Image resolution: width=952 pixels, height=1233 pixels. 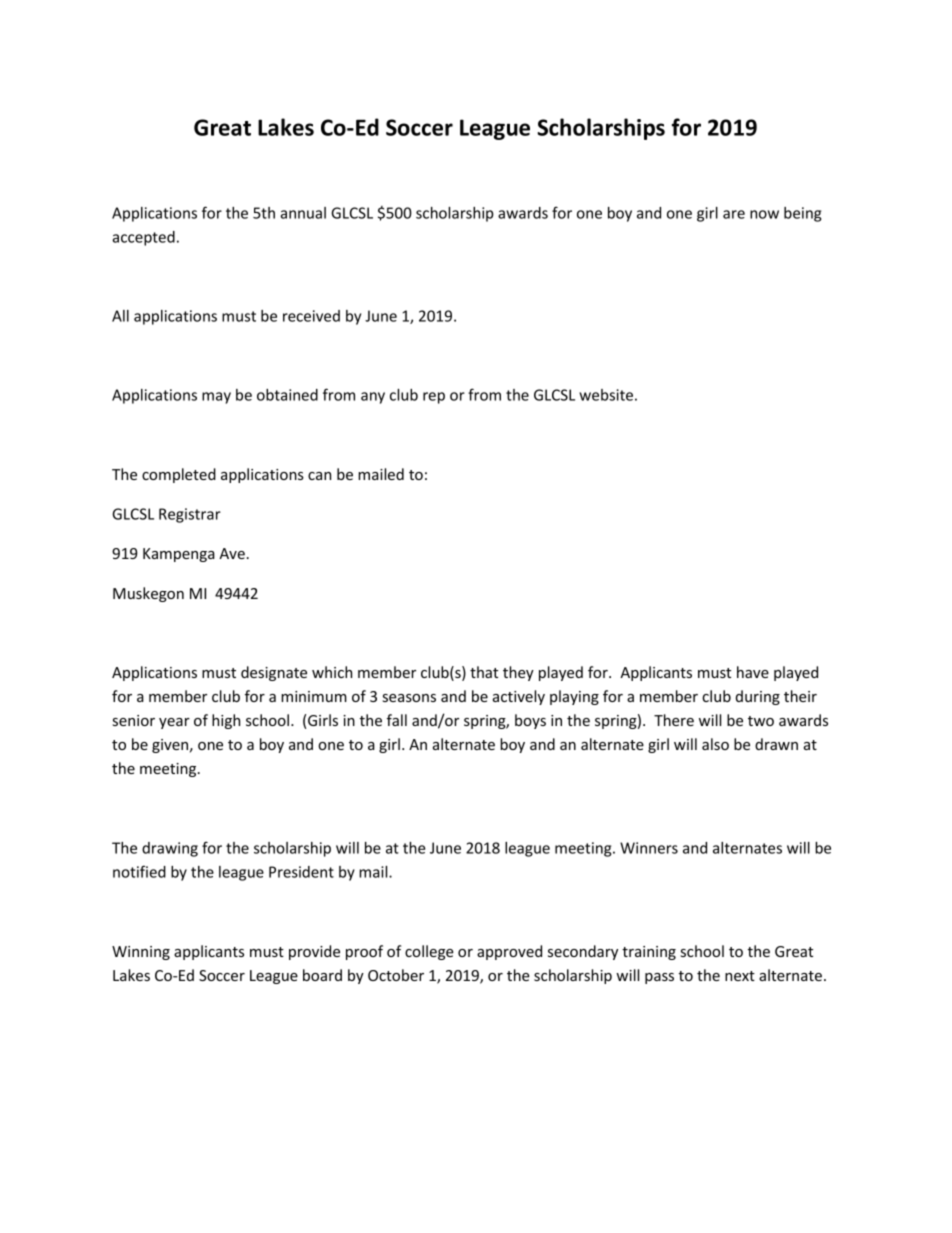 I want to click on next, so click(x=740, y=976).
